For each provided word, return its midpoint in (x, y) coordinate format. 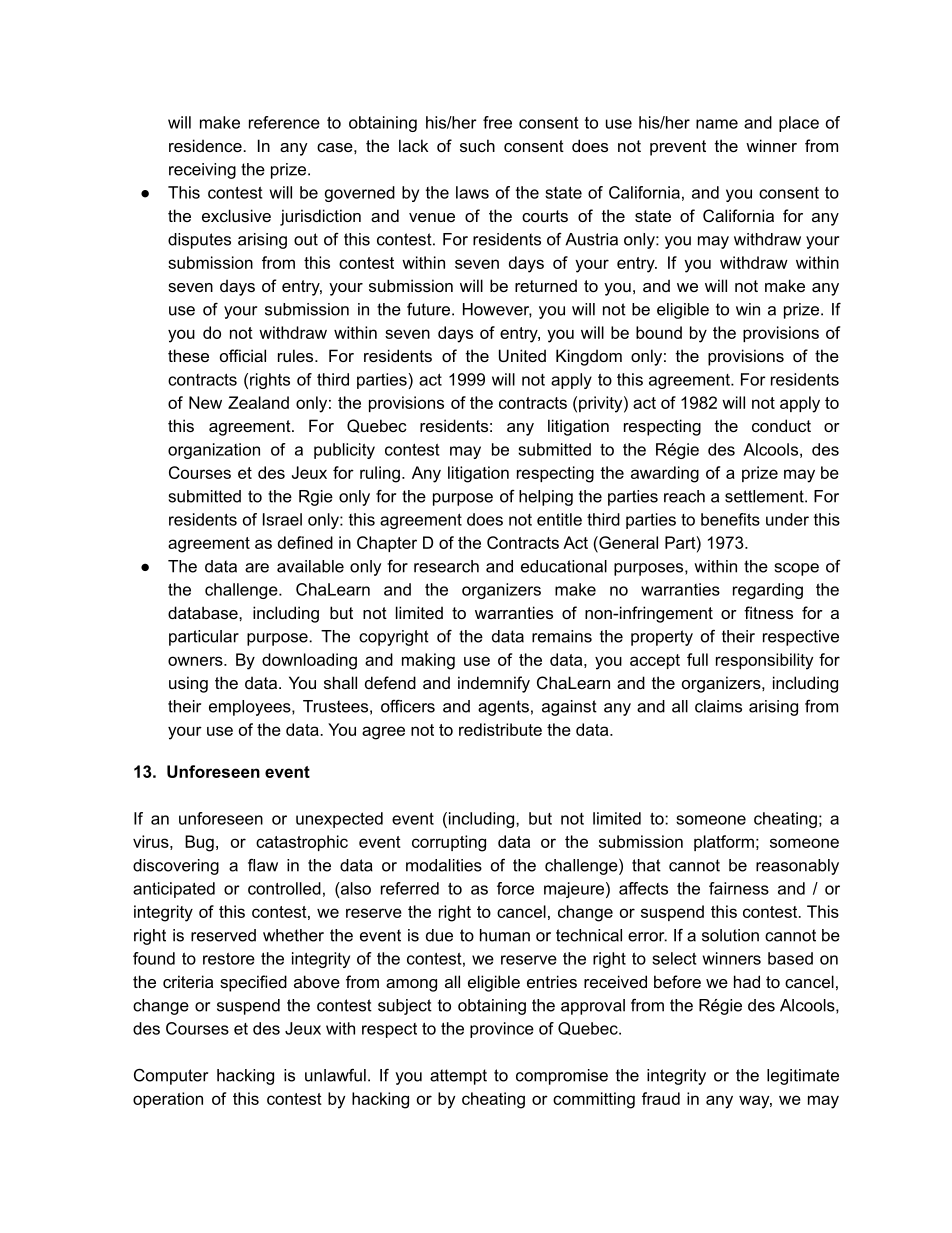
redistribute (500, 729)
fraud (661, 1098)
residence (206, 145)
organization (214, 451)
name (717, 124)
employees (251, 708)
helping (546, 498)
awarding (665, 474)
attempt (458, 1077)
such (477, 145)
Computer (171, 1077)
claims (718, 706)
